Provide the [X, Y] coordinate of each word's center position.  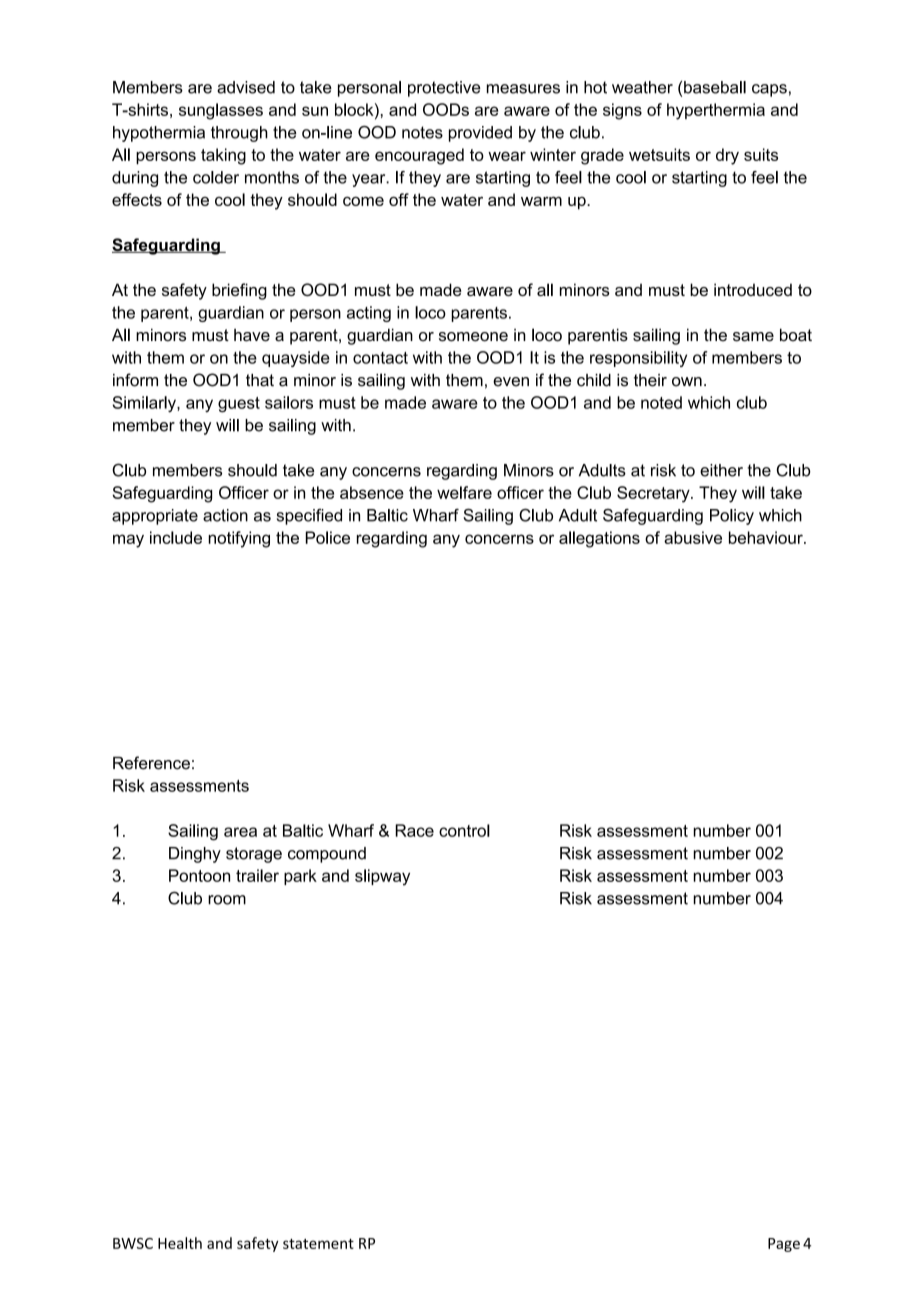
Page [784, 1245]
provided [480, 134]
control [464, 830]
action [225, 515]
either [721, 470]
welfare [464, 492]
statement [318, 1244]
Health [180, 1243]
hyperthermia [716, 111]
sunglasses [221, 111]
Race [414, 830]
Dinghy [195, 855]
